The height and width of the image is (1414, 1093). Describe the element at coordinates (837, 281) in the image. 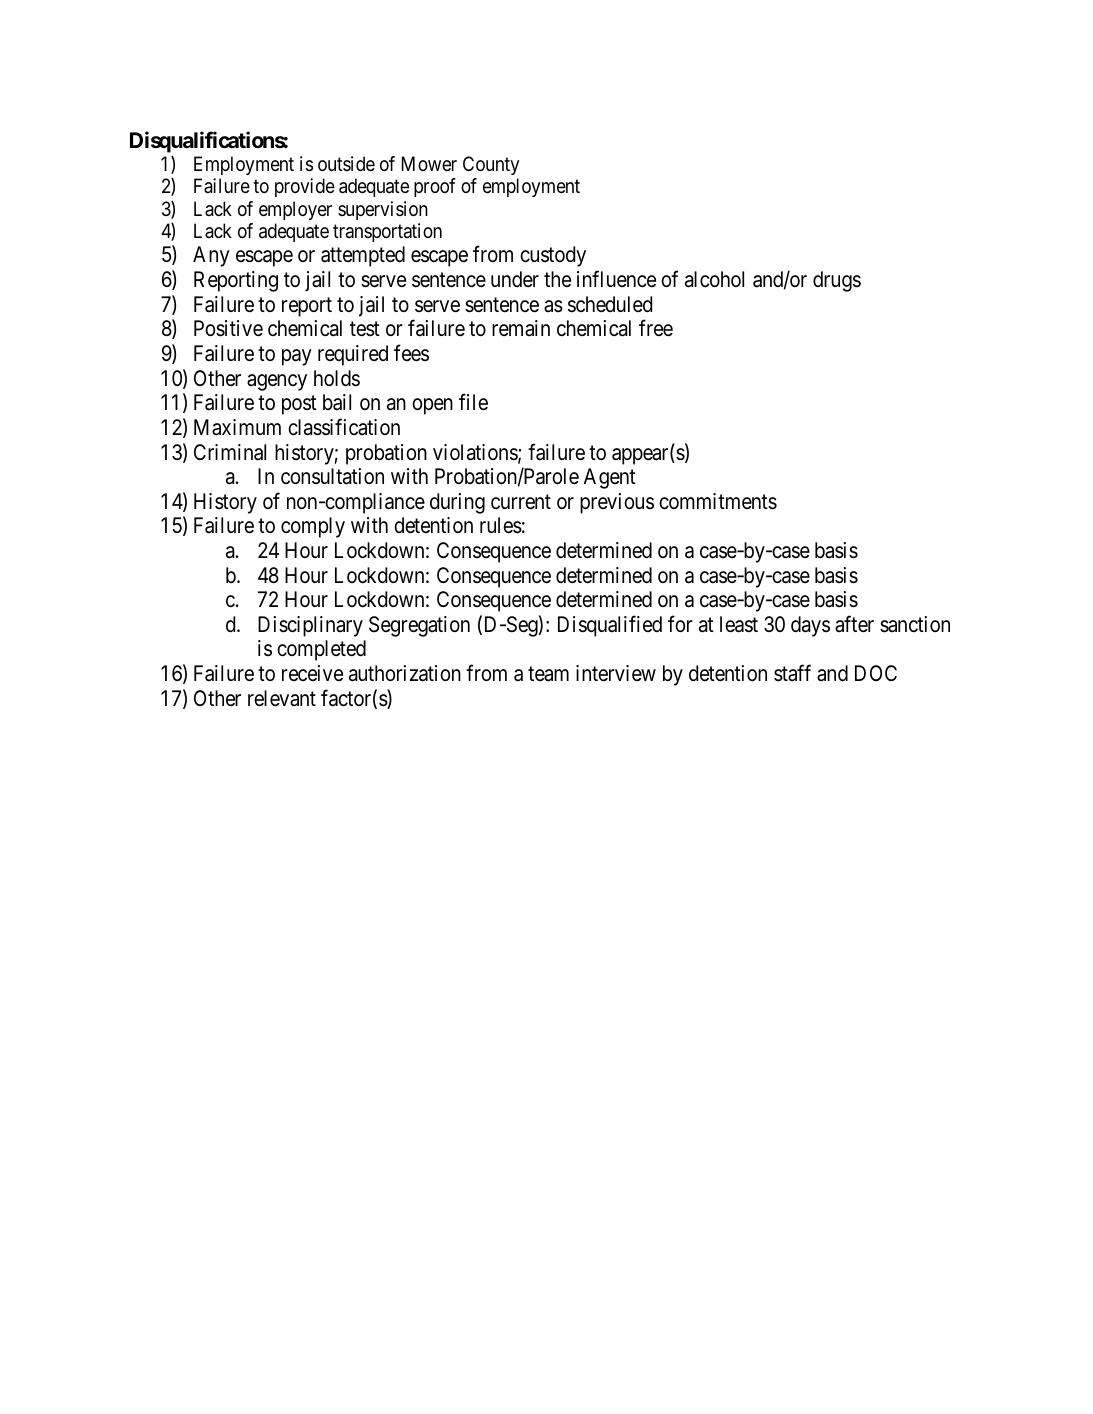

I see `drugs` at that location.
